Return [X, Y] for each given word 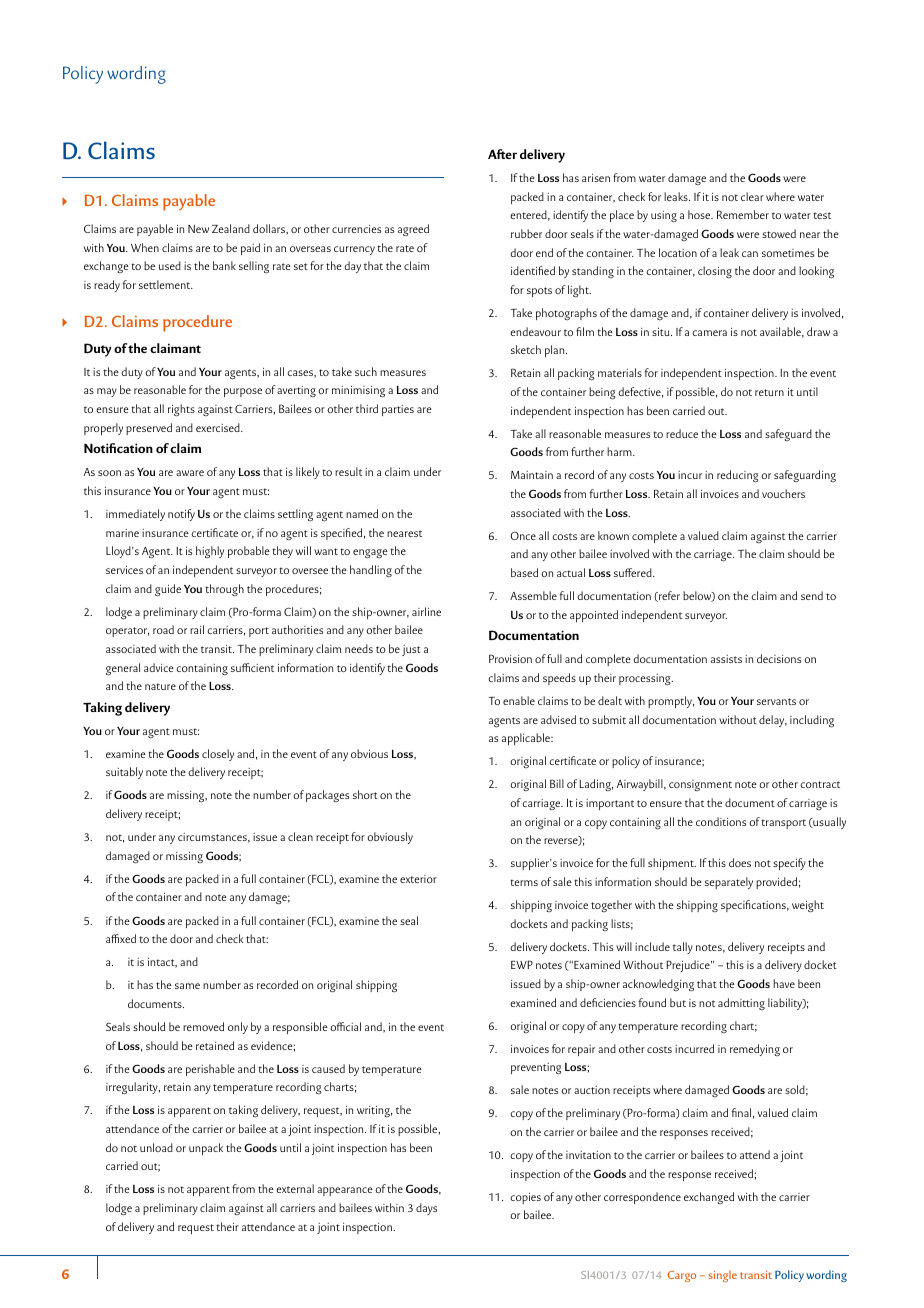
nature [160, 686]
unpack [206, 1149]
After [502, 154]
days [426, 1209]
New [198, 229]
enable [519, 700]
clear [752, 196]
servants [776, 701]
